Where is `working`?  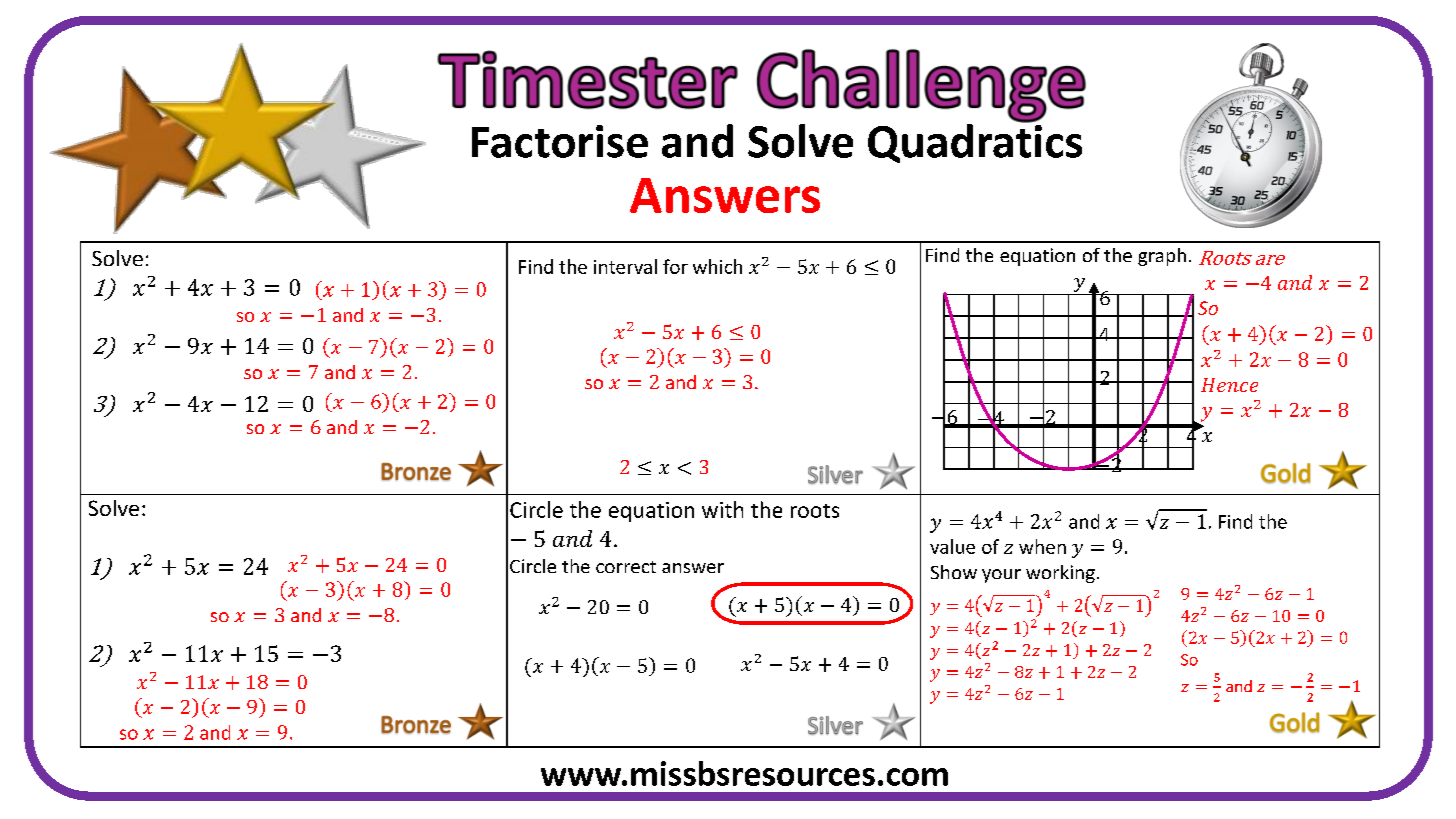
working is located at coordinates (1060, 574).
